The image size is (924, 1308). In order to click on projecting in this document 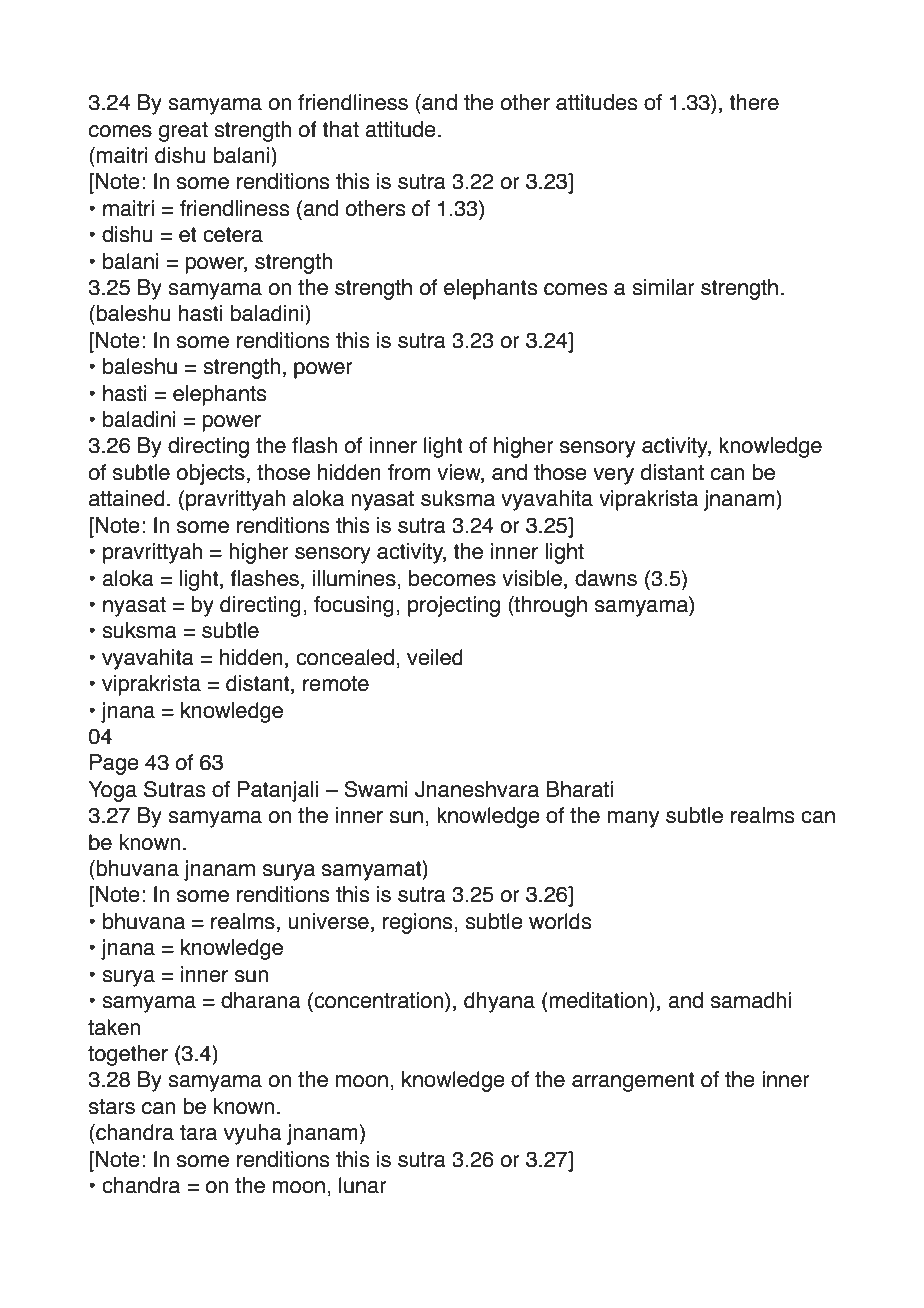, I will do `click(454, 606)`.
